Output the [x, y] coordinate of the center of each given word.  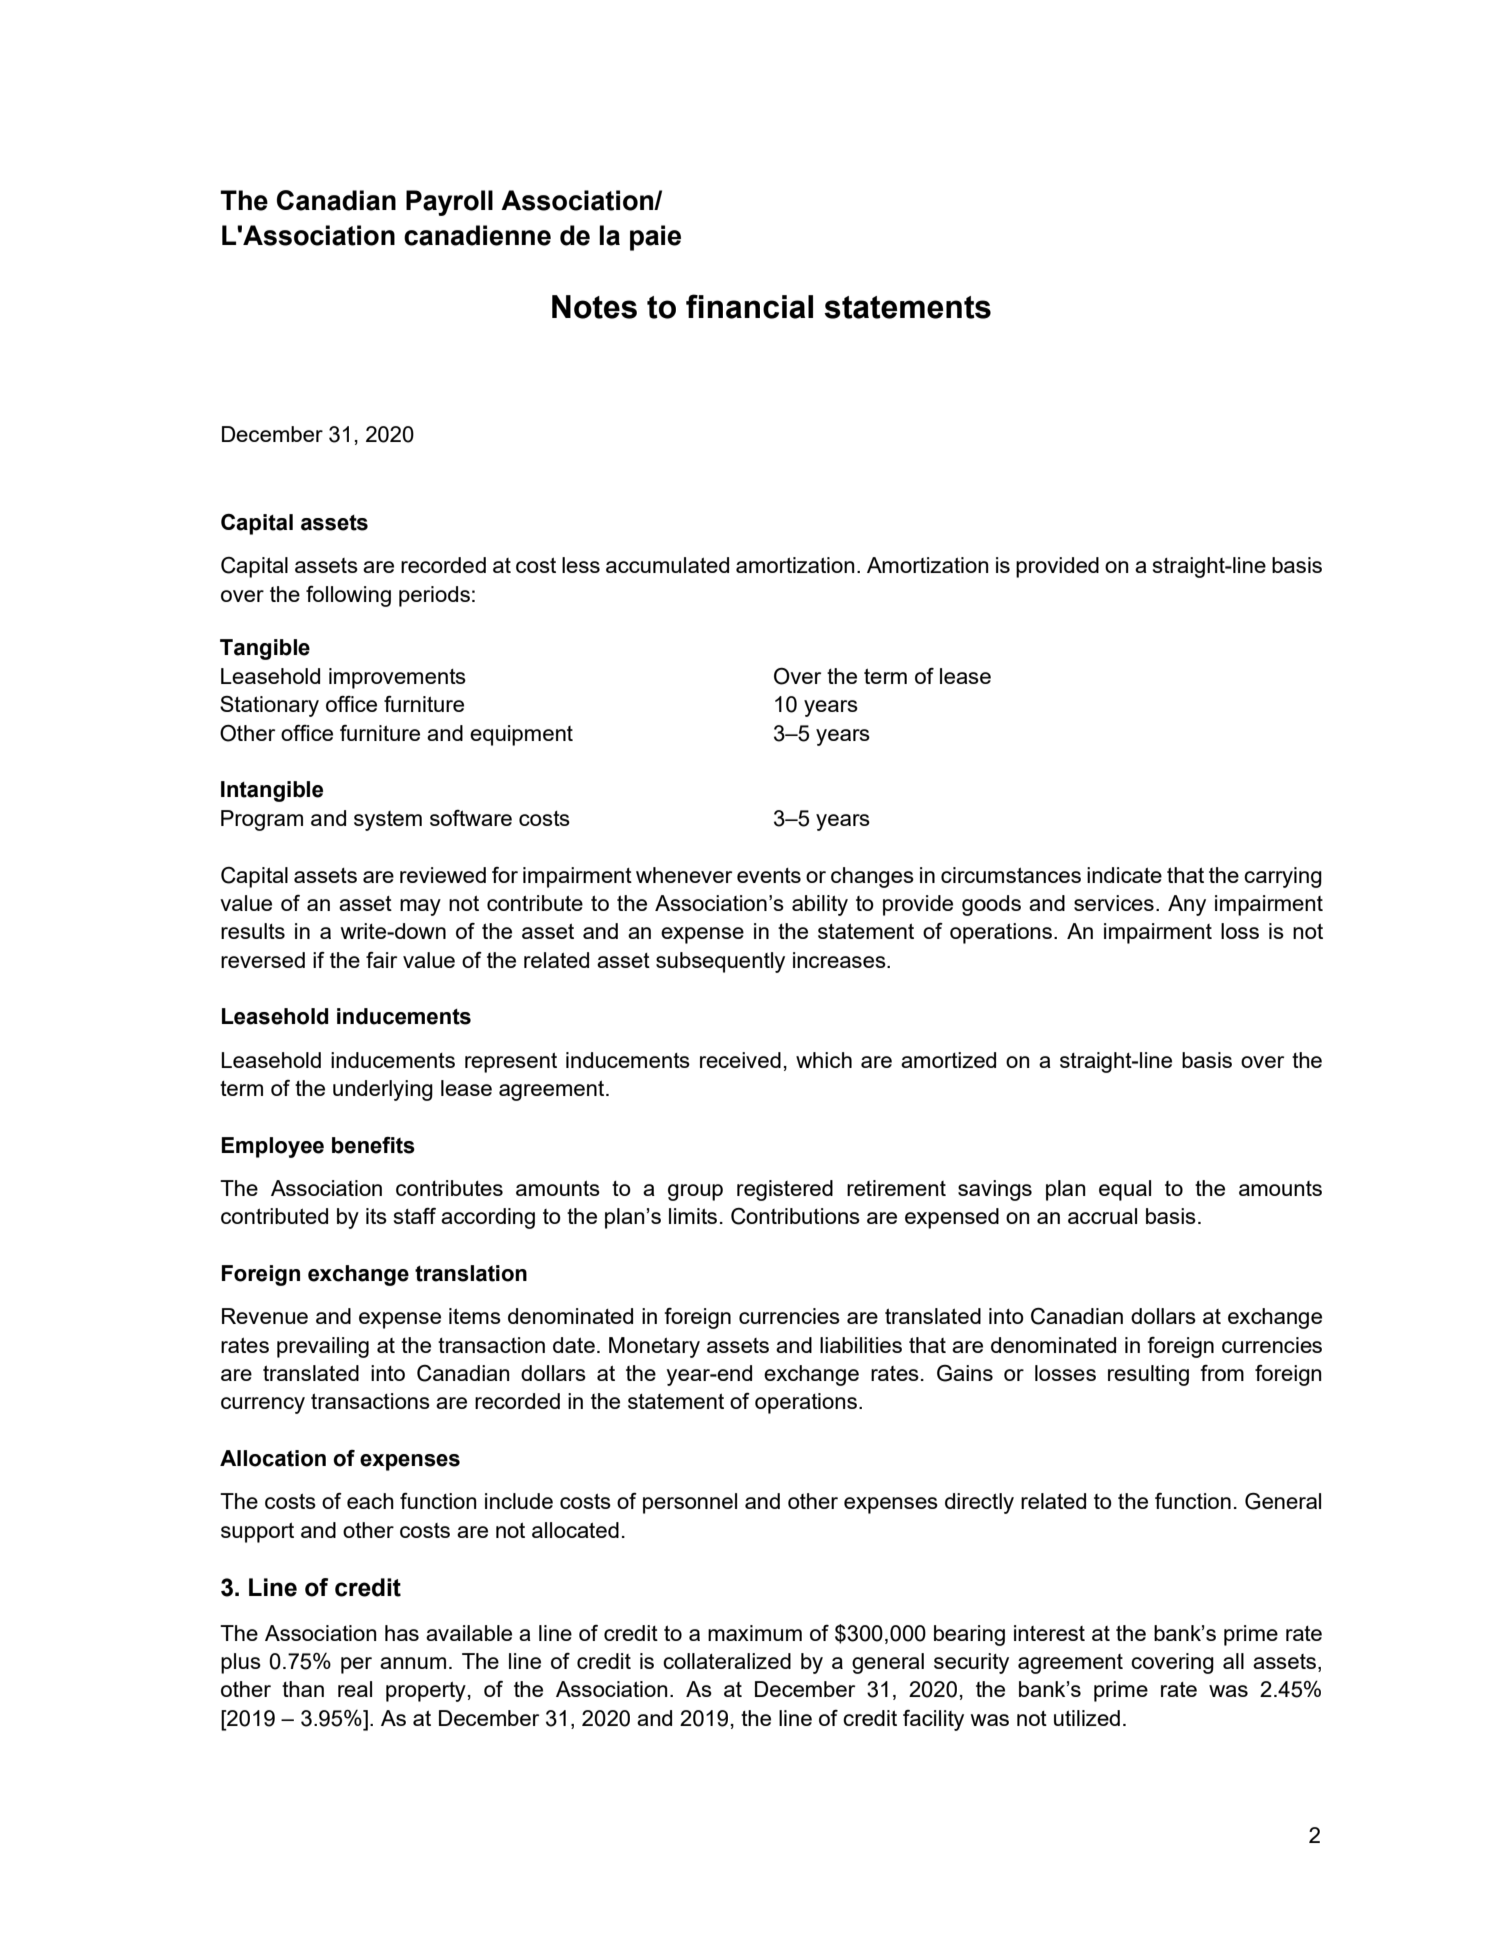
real [355, 1689]
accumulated [667, 565]
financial [749, 306]
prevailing [323, 1347]
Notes [594, 307]
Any [1187, 905]
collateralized [727, 1661]
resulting [1148, 1375]
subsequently [720, 962]
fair [381, 960]
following [348, 596]
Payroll [449, 203]
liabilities [861, 1345]
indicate [1124, 875]
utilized [1087, 1718]
